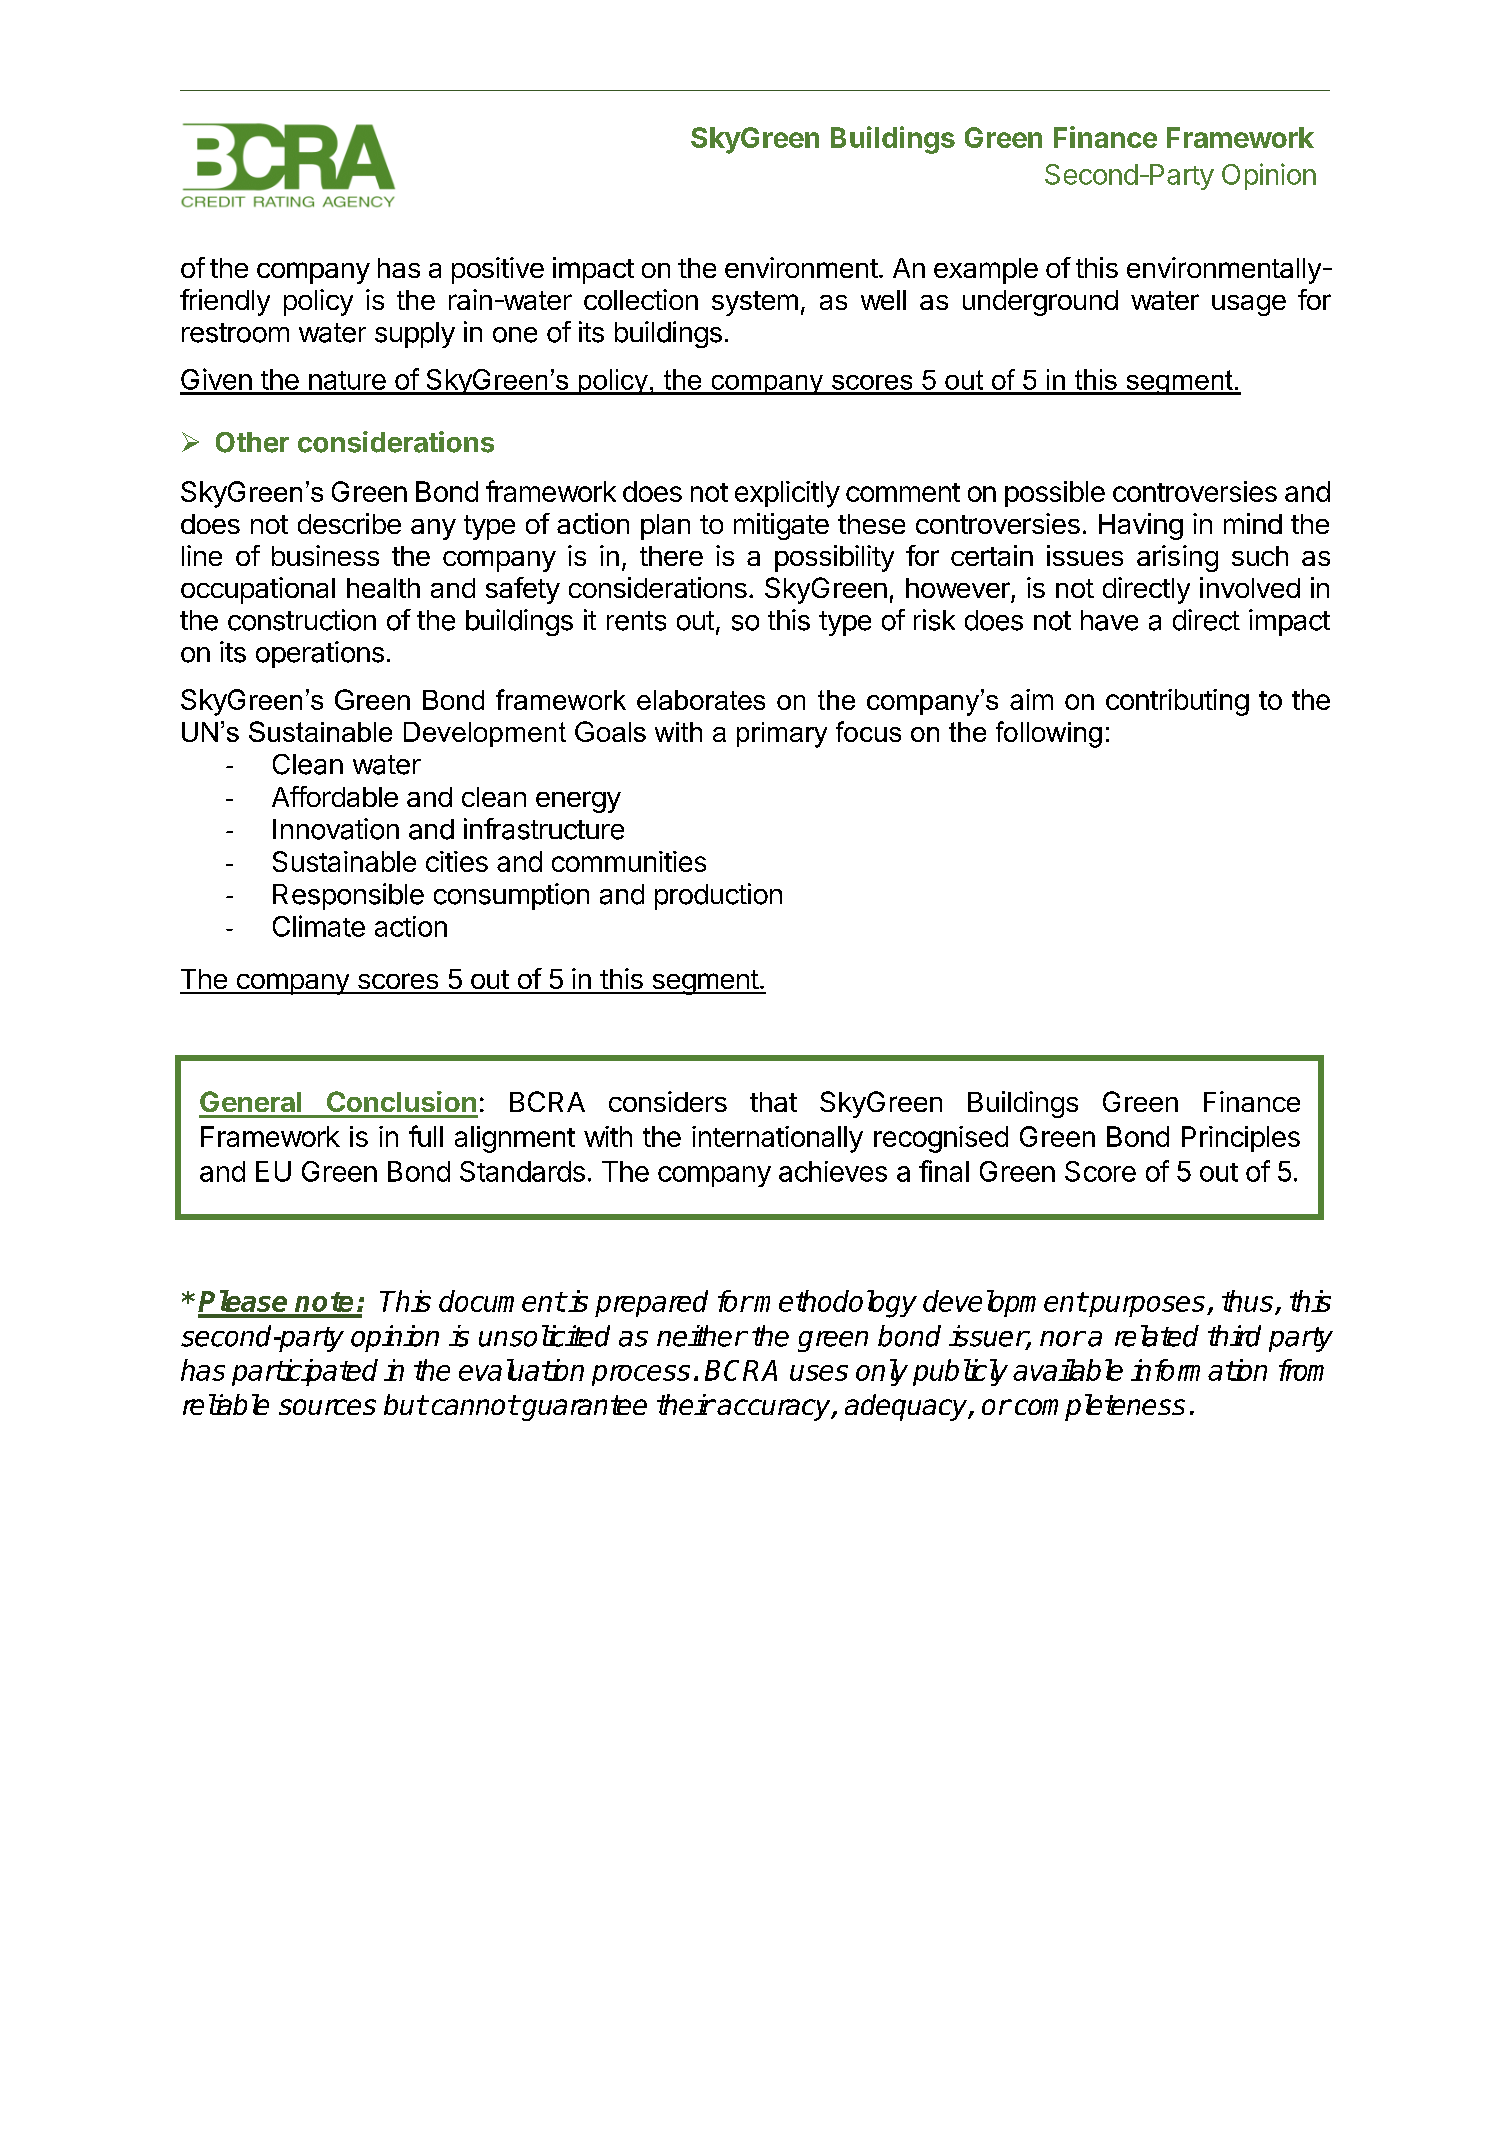  I want to click on system, so click(755, 303).
